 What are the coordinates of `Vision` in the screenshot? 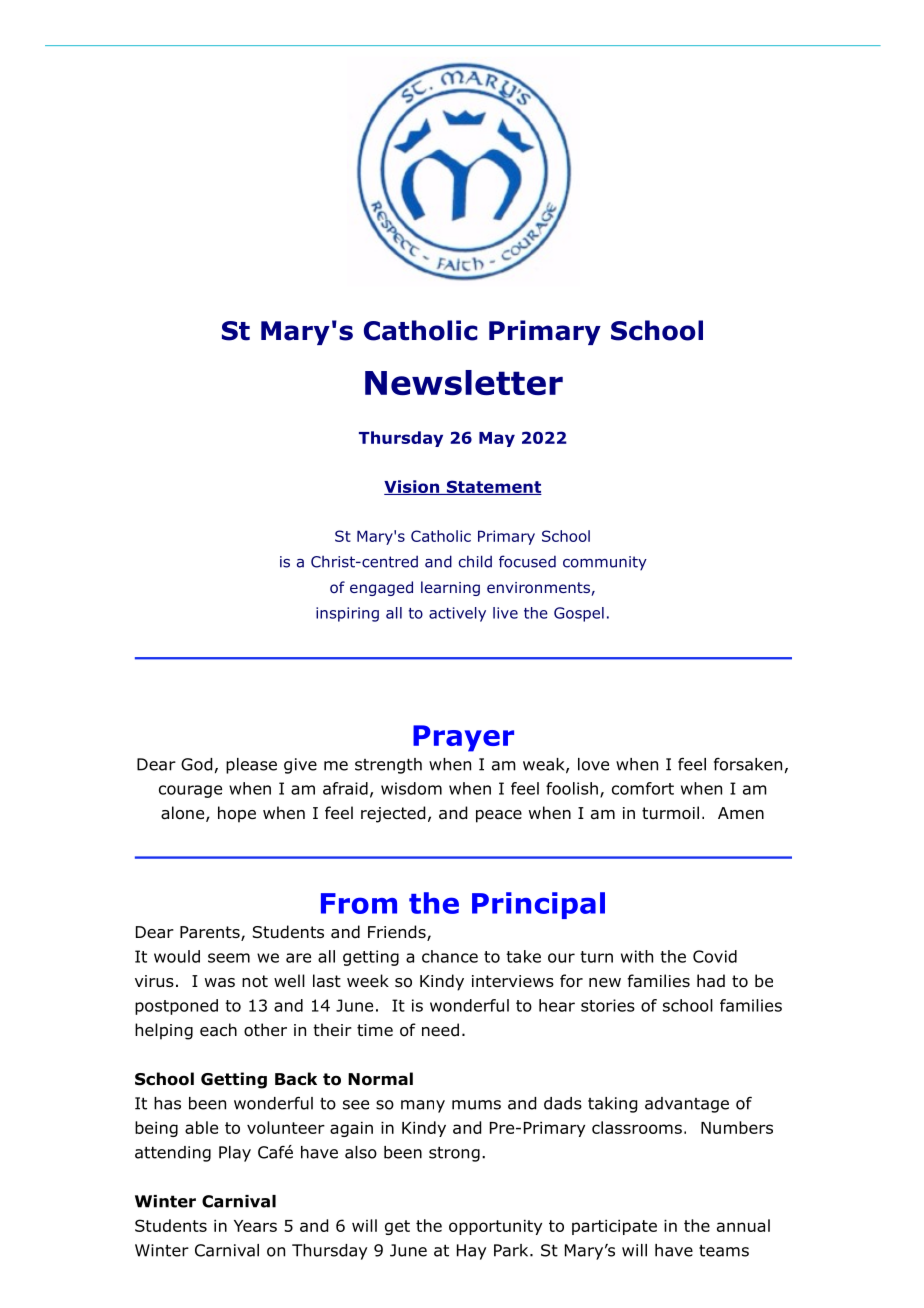 It's located at (413, 487).
